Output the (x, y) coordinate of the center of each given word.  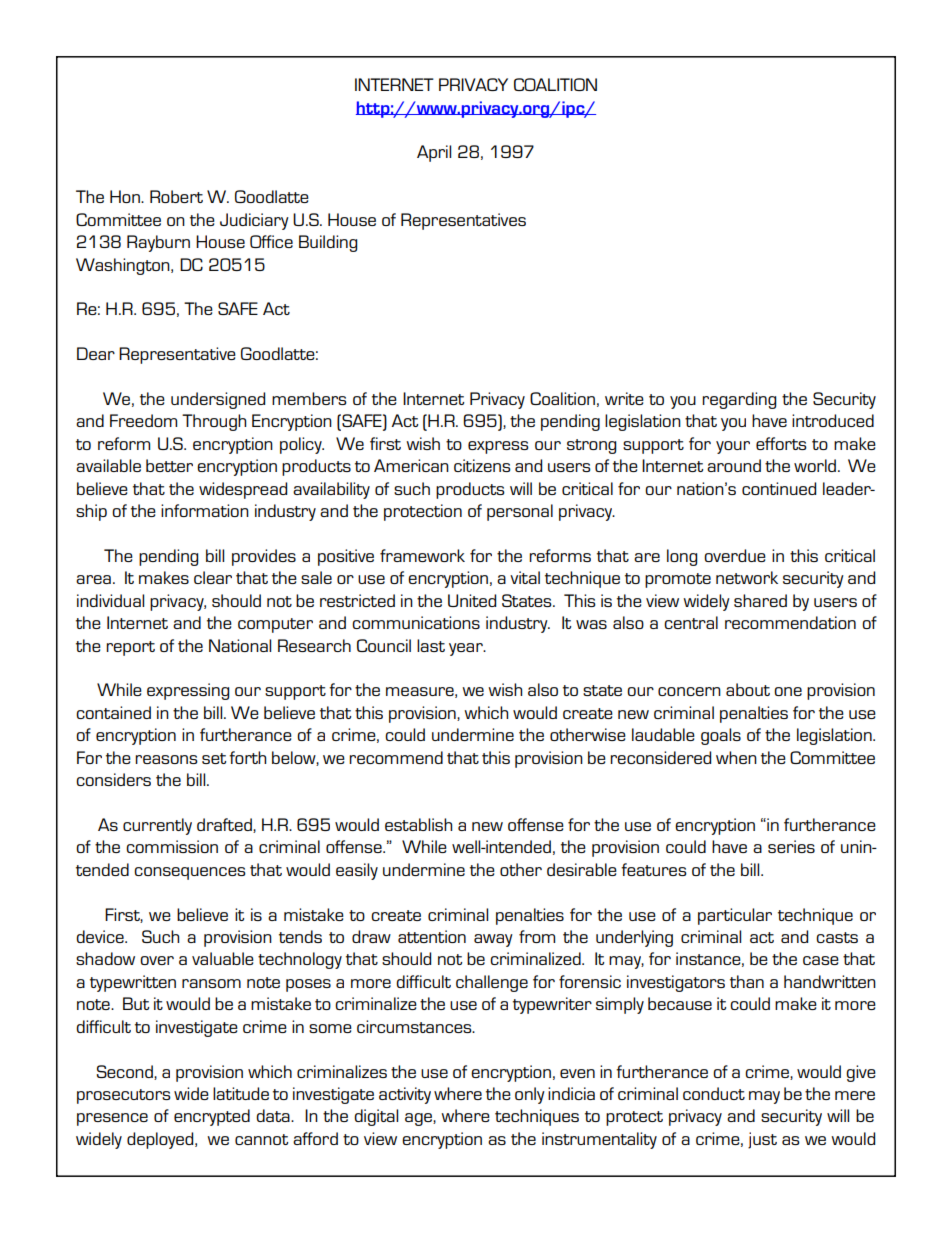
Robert (176, 196)
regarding (739, 400)
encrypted (212, 1117)
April (434, 153)
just (762, 1140)
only (530, 1095)
